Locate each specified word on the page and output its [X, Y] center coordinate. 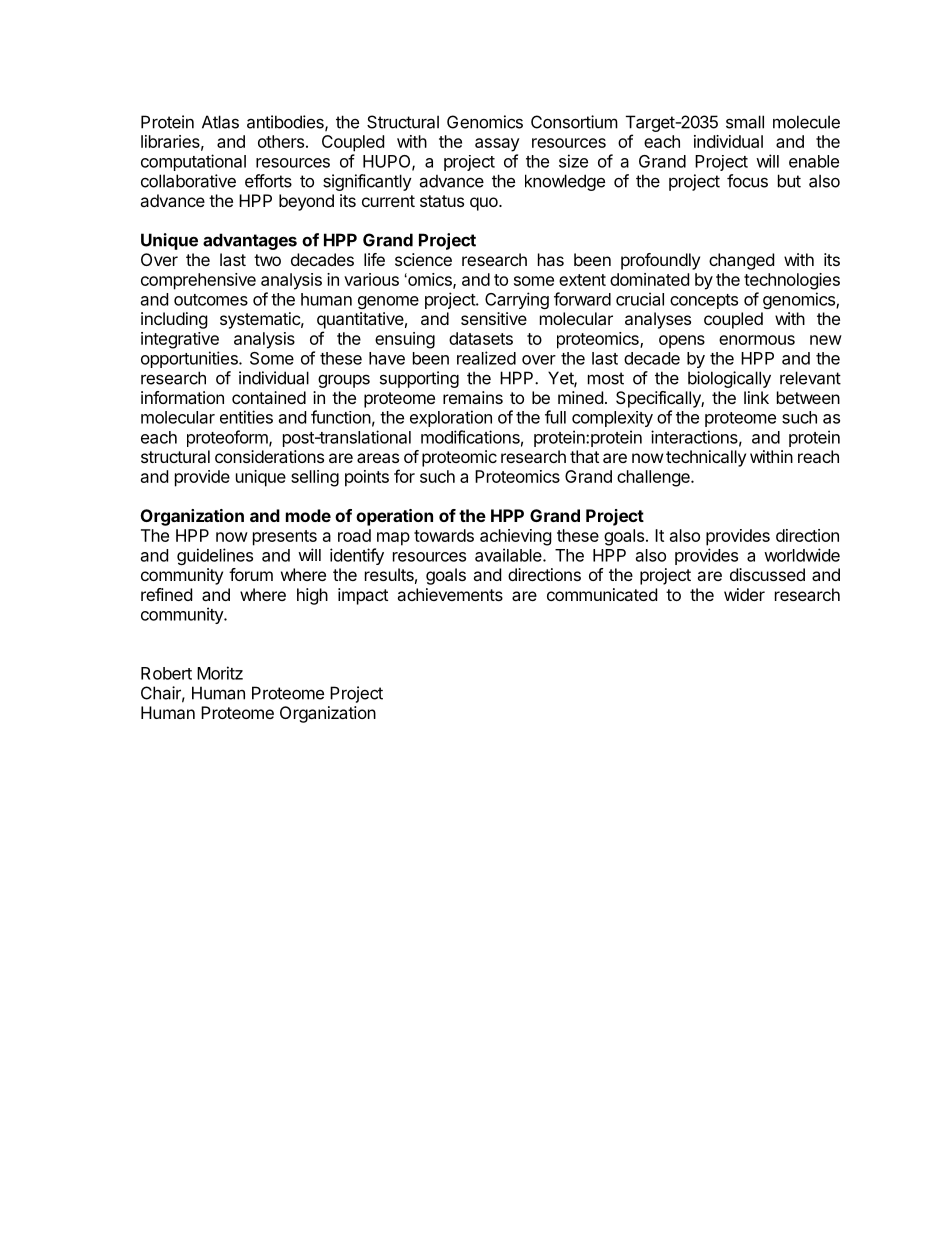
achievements [450, 594]
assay [497, 145]
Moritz [220, 673]
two [267, 260]
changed [741, 261]
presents [285, 538]
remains [473, 397]
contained [269, 397]
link [756, 397]
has [551, 259]
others [281, 141]
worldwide [802, 555]
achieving [516, 537]
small [745, 122]
